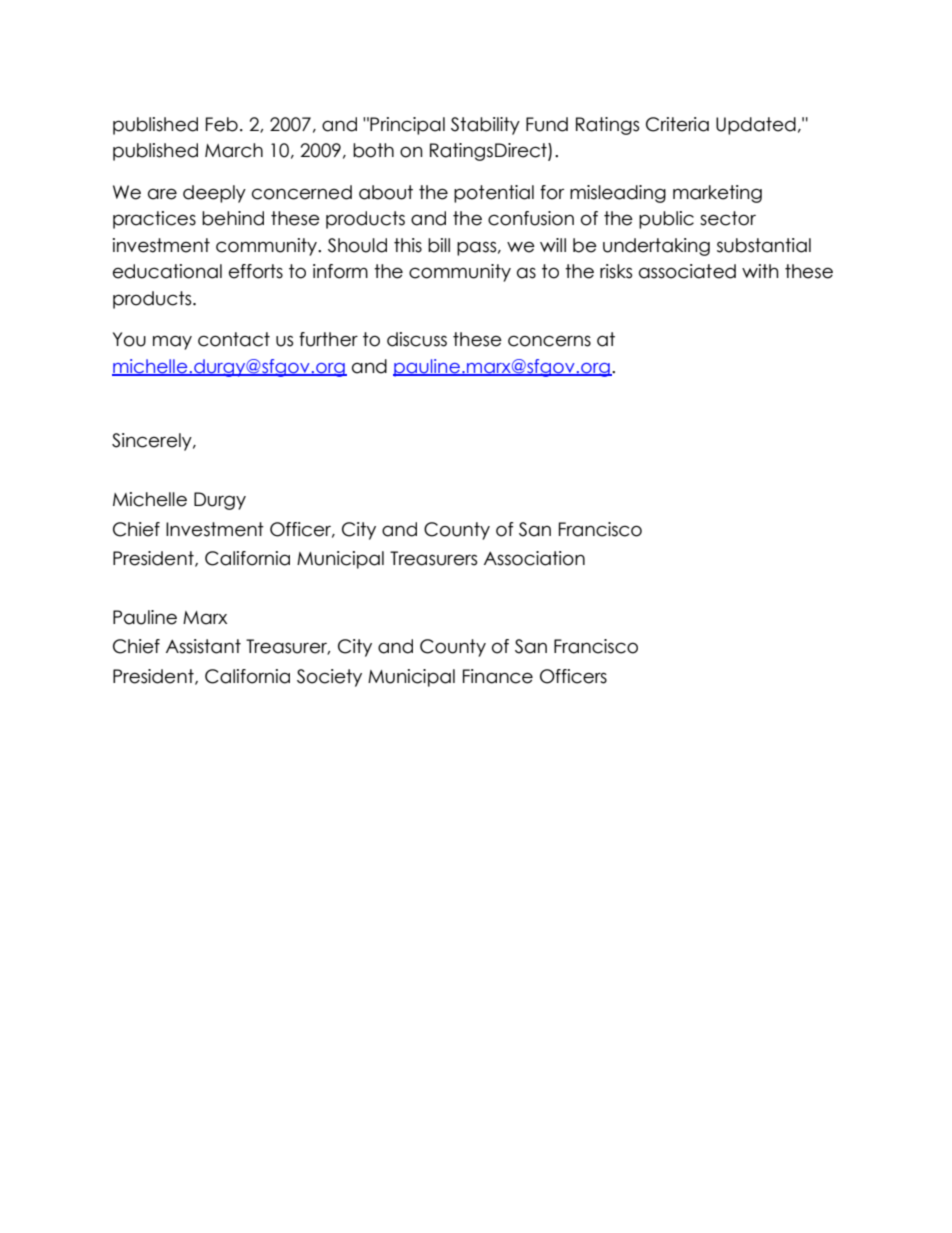 The image size is (952, 1233). What do you see at coordinates (203, 646) in the screenshot?
I see `Assistant` at bounding box center [203, 646].
